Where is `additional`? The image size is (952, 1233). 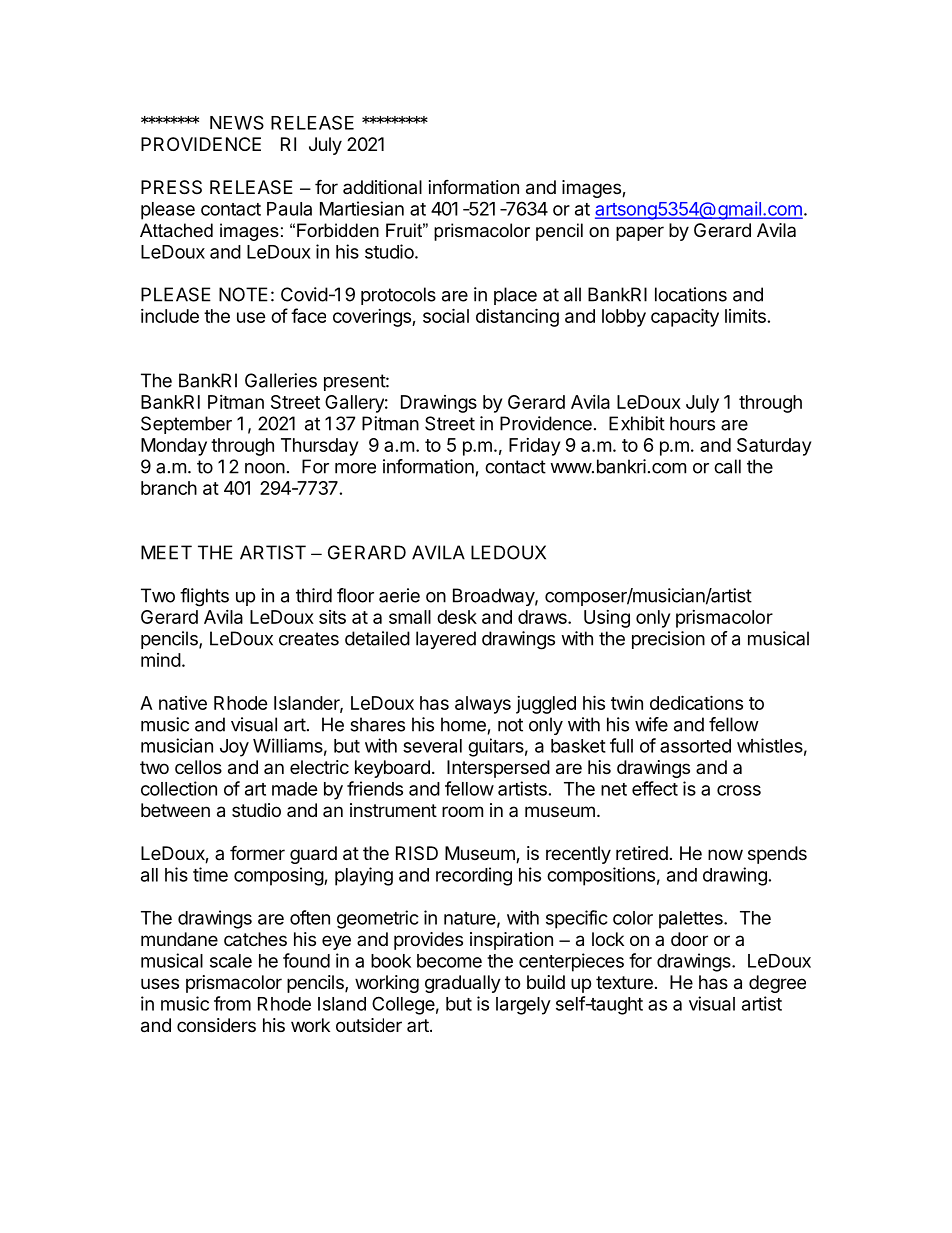 additional is located at coordinates (382, 187).
